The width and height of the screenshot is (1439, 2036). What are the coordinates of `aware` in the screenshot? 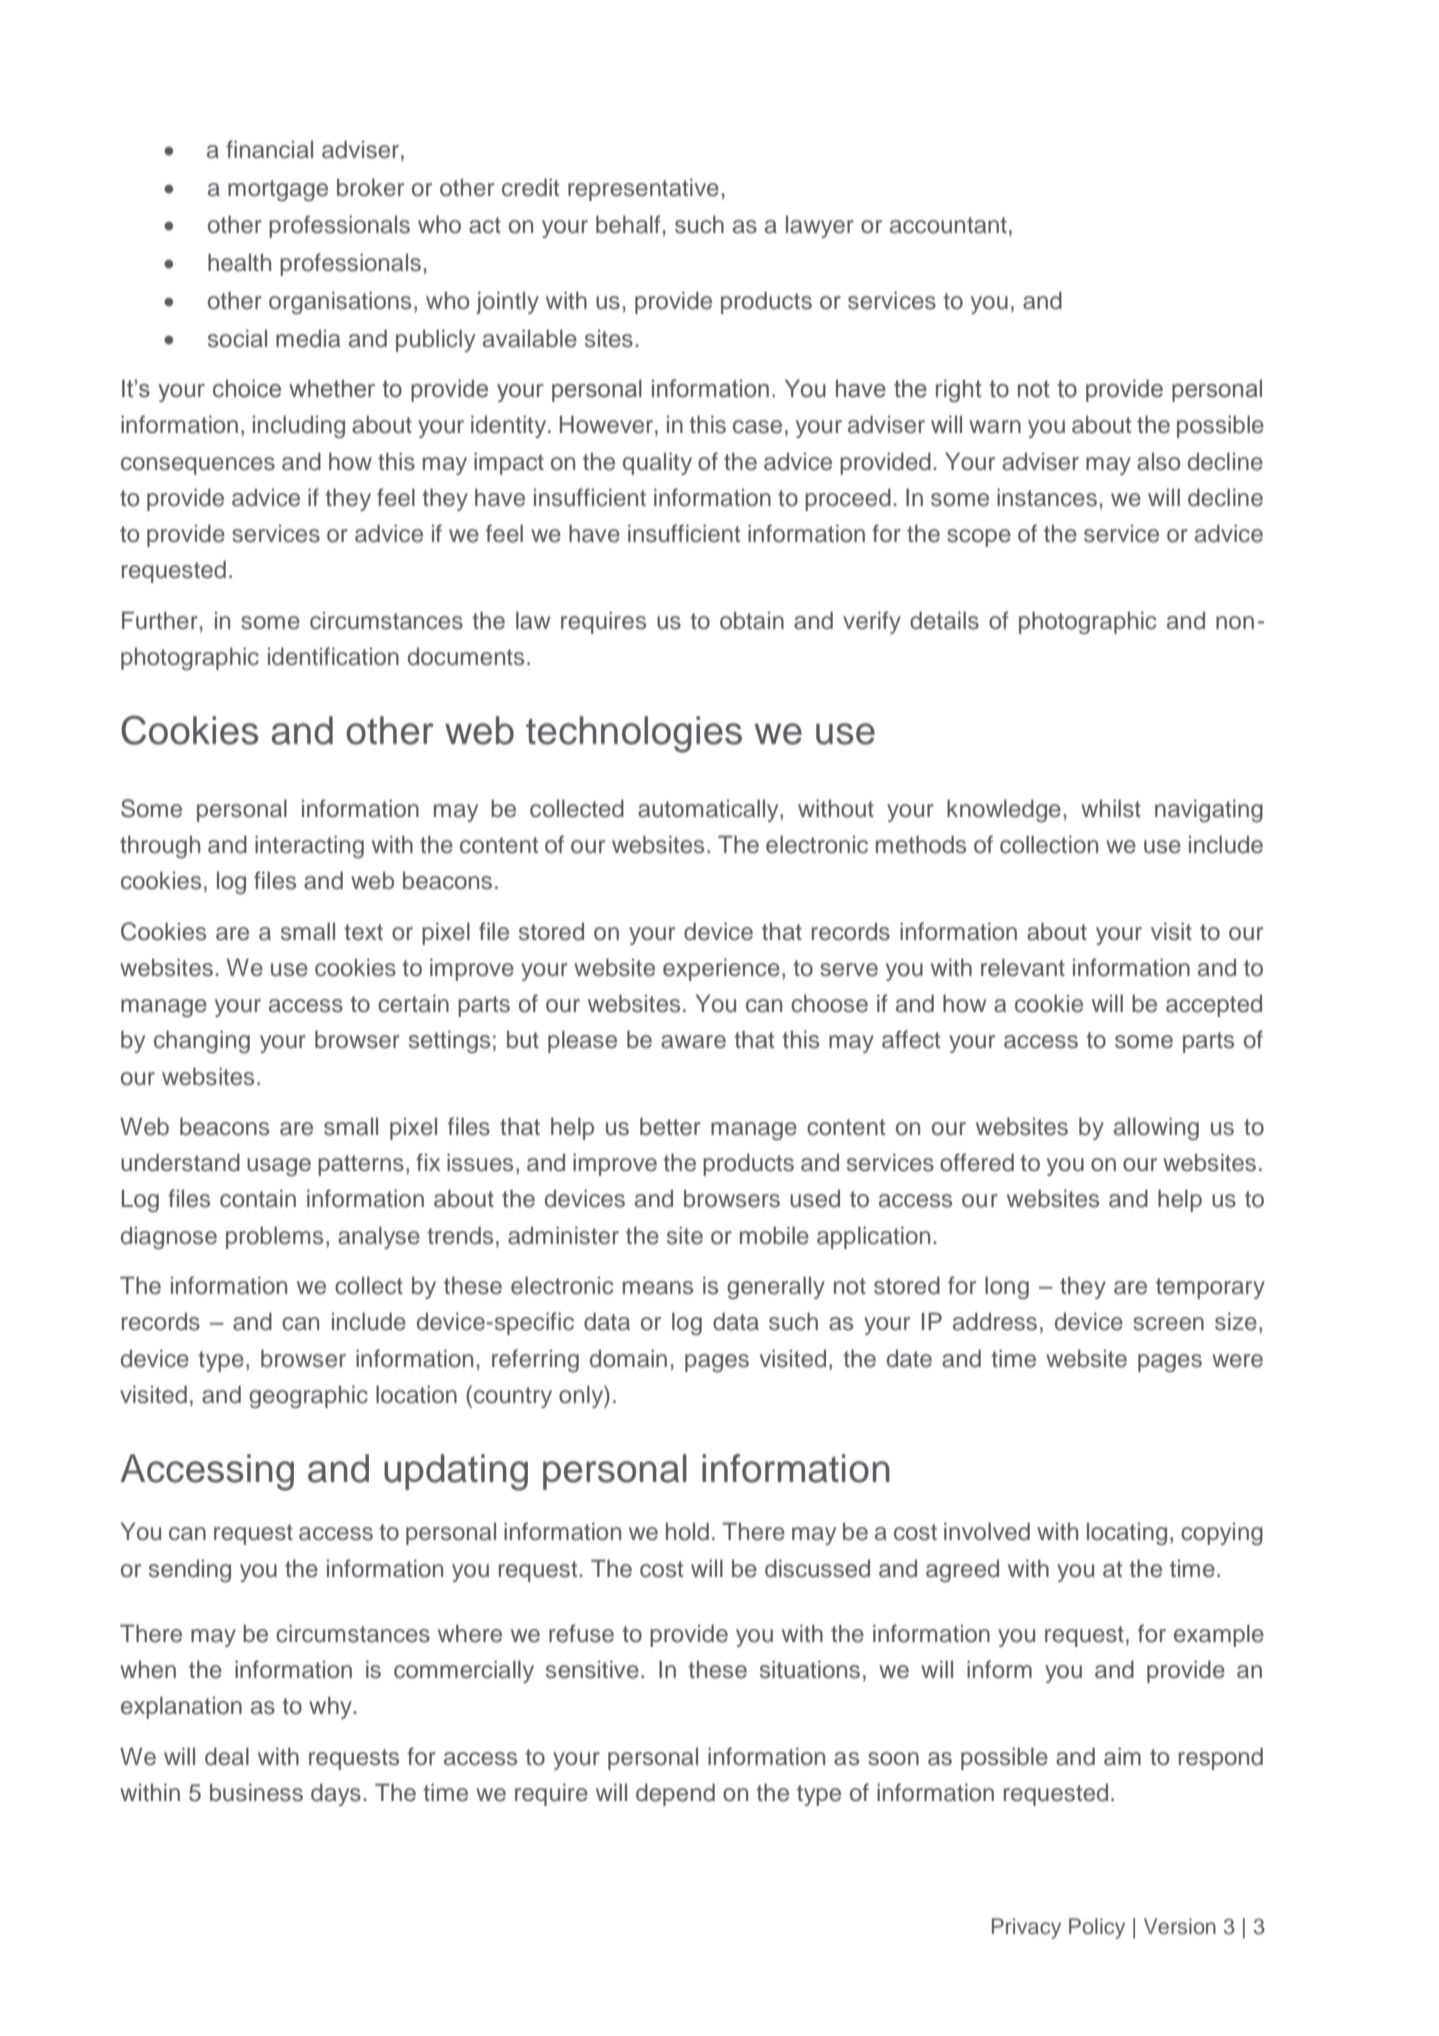 It's located at (693, 1042).
